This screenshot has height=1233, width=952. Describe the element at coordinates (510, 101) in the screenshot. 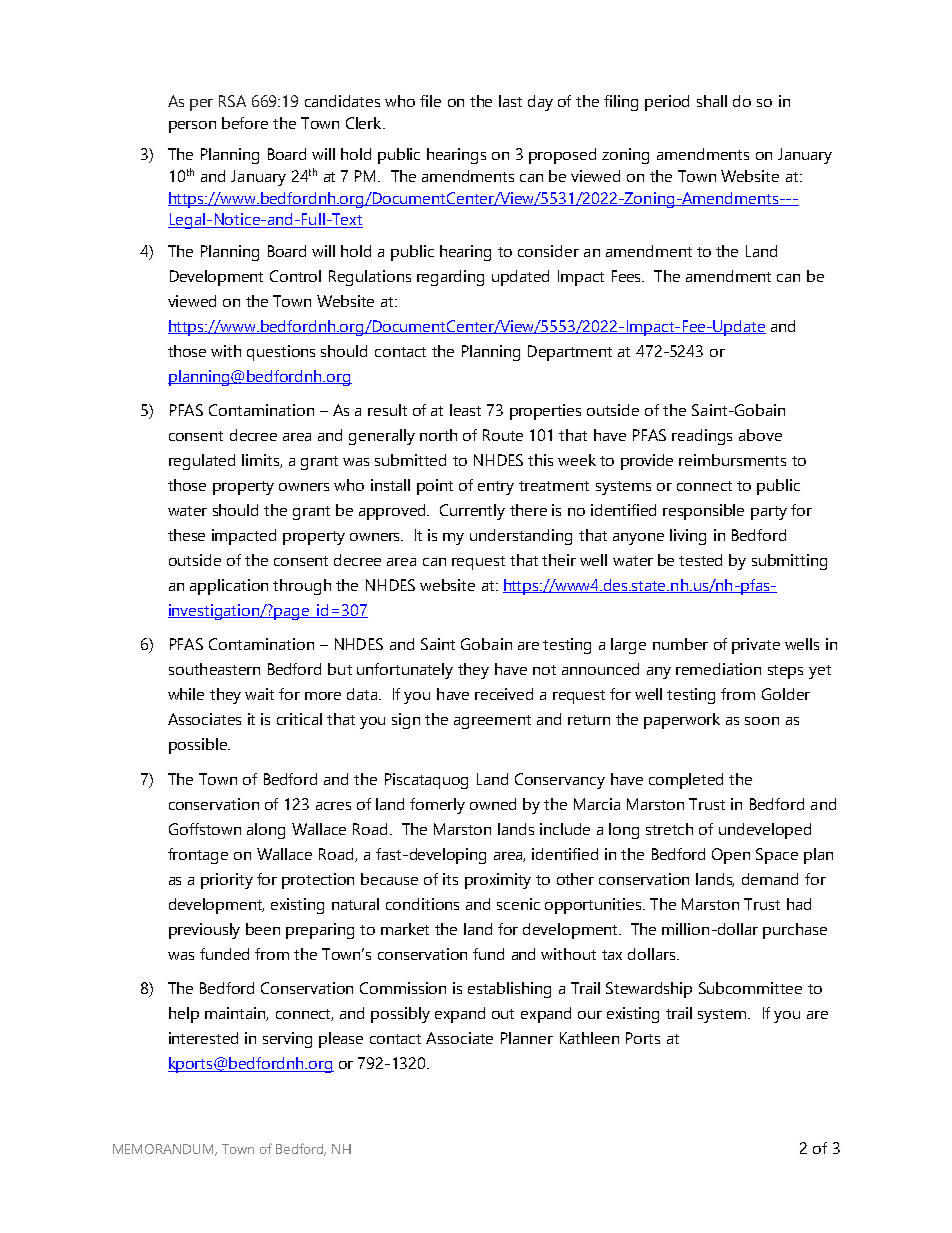

I see `last` at that location.
